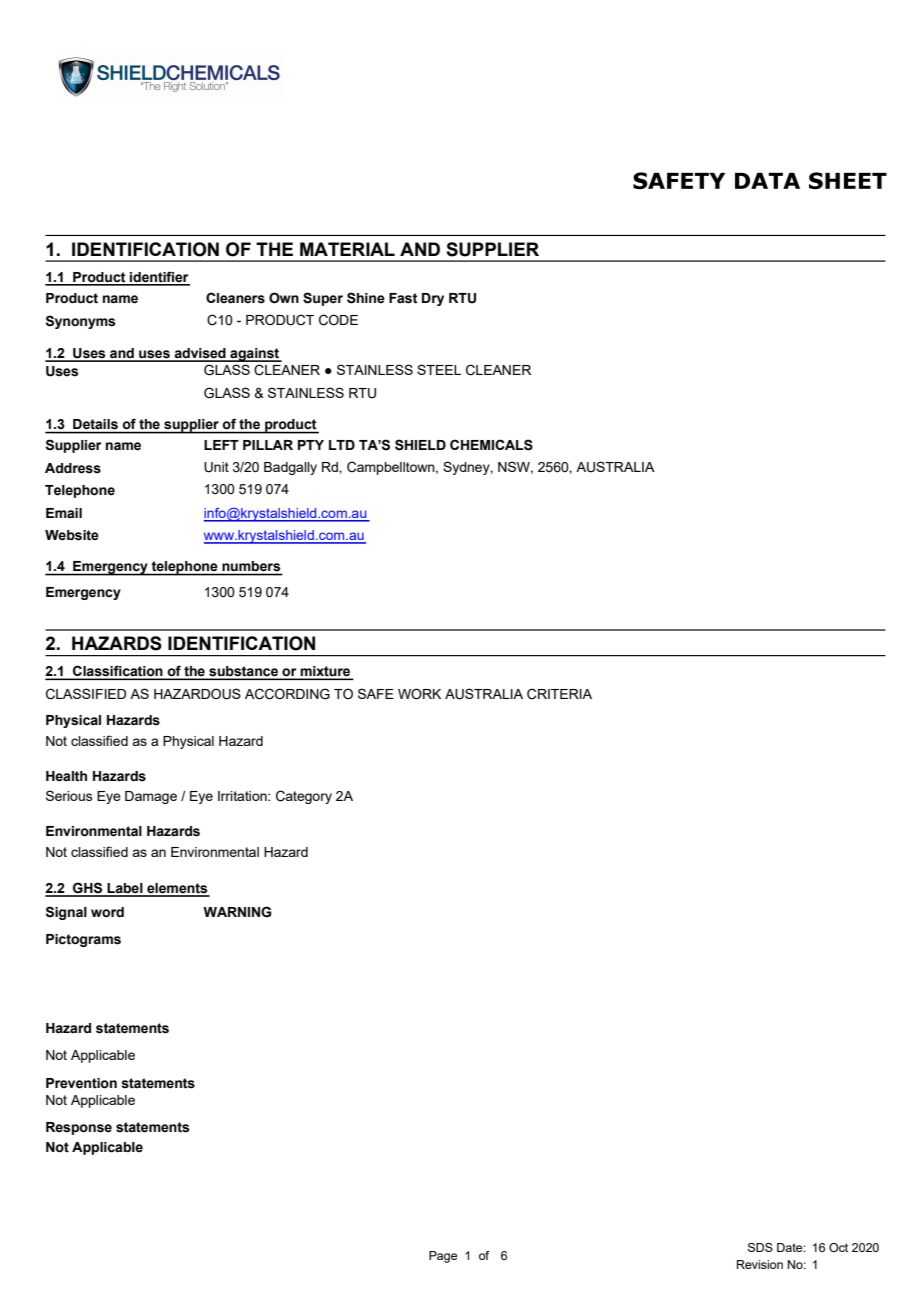  I want to click on STEEL, so click(439, 369).
